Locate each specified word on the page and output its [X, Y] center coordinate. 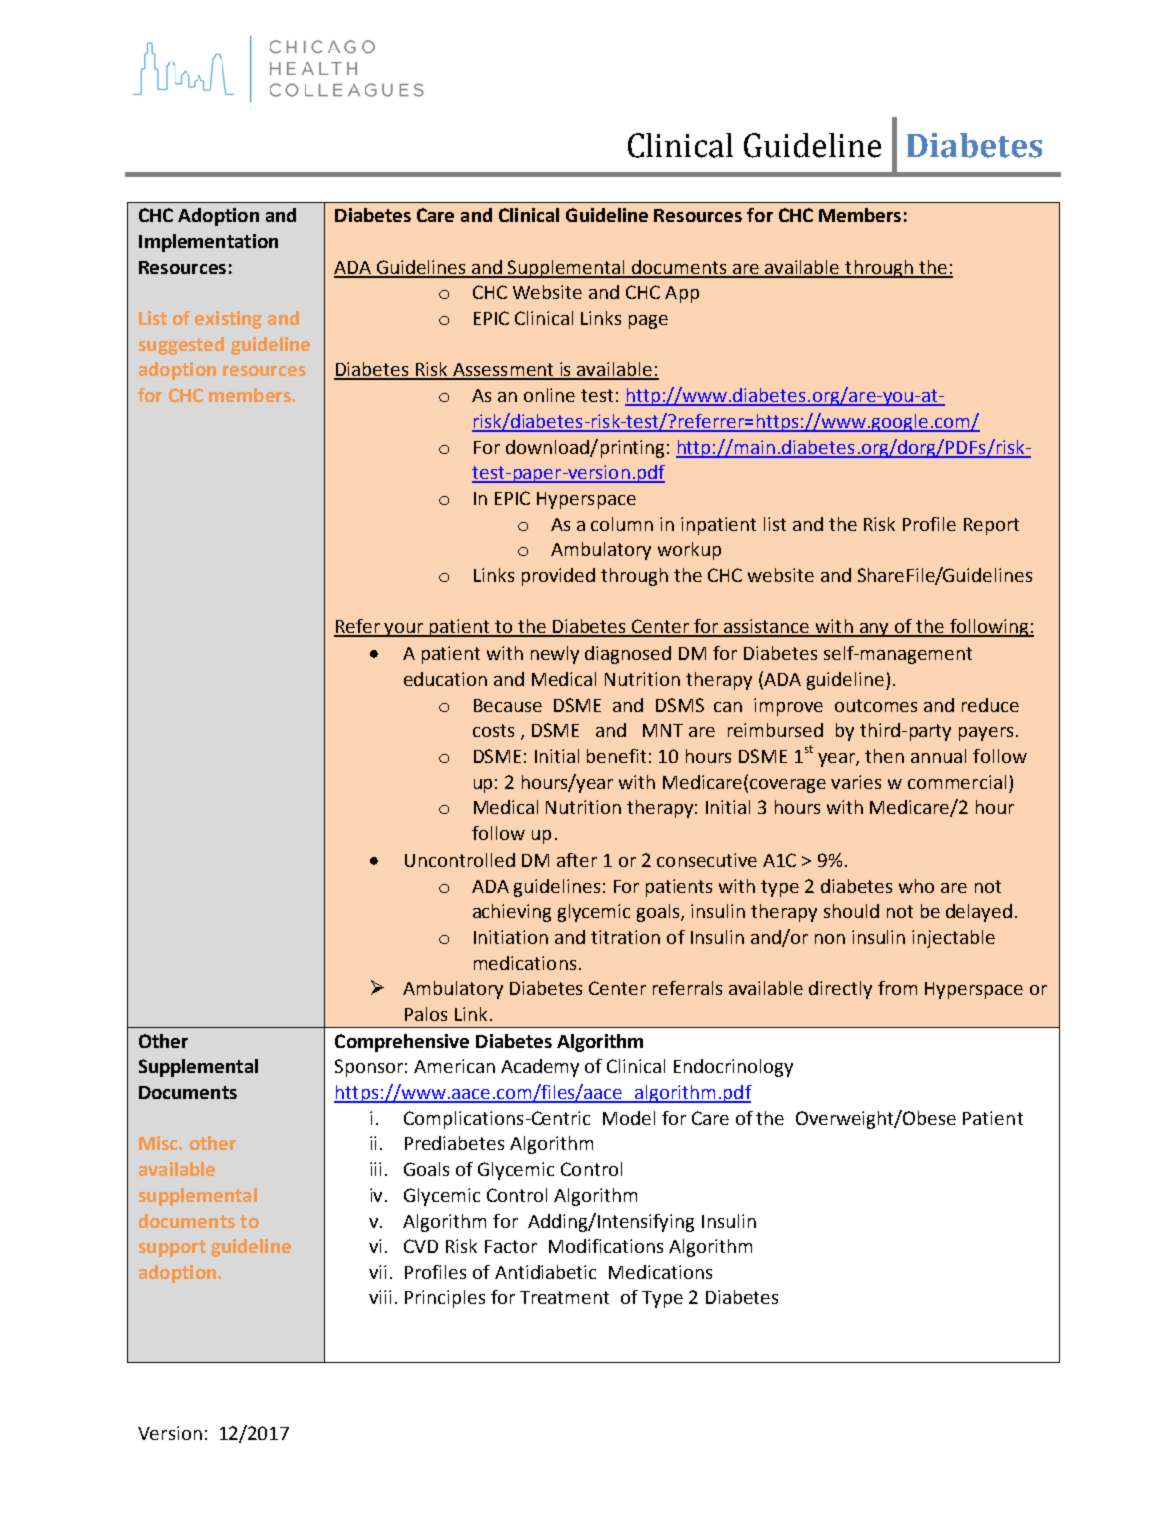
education [445, 679]
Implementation [208, 243]
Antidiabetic [545, 1272]
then [884, 756]
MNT [663, 730]
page [648, 322]
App [682, 294]
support [172, 1248]
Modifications [606, 1246]
